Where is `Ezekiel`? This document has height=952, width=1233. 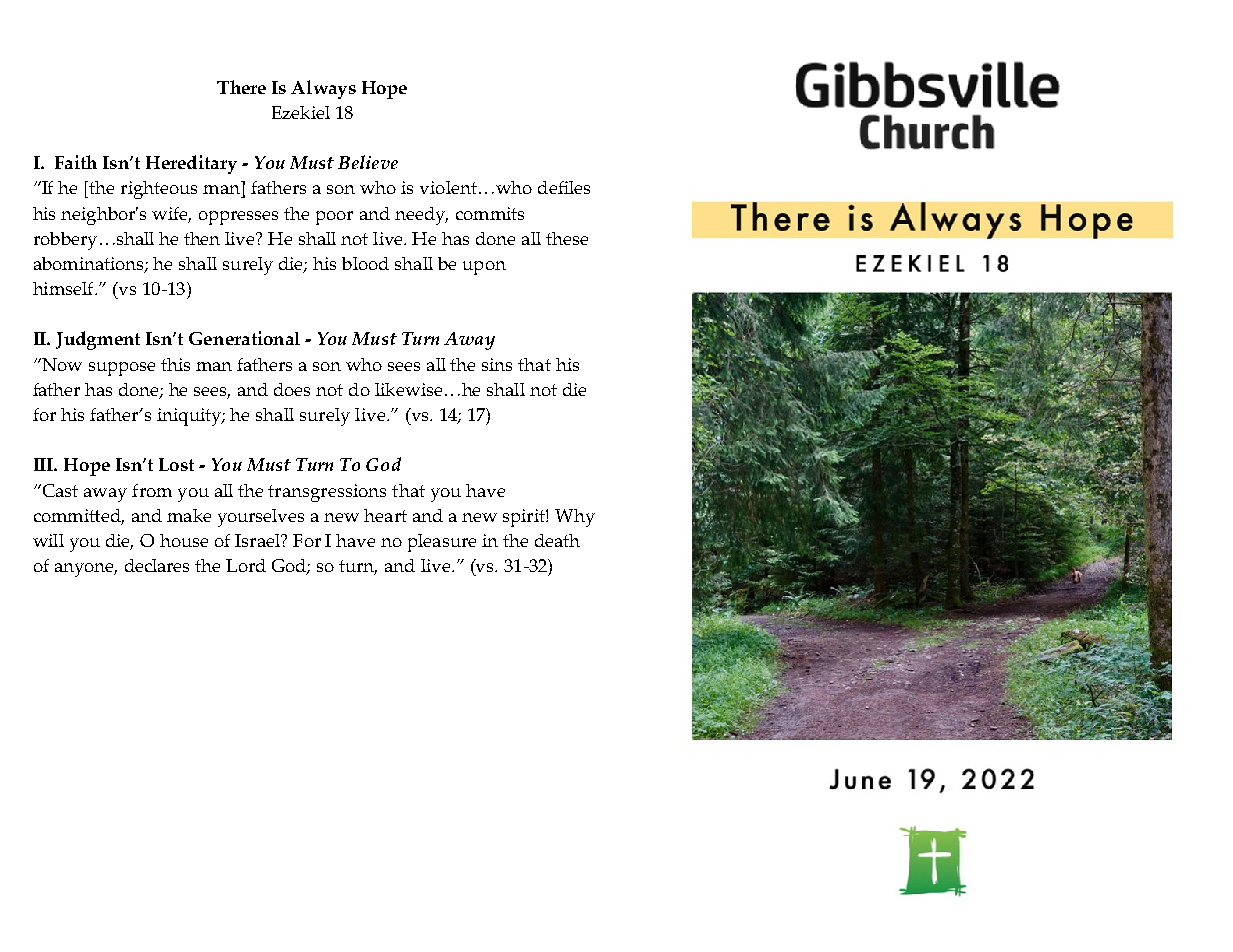 Ezekiel is located at coordinates (301, 112).
